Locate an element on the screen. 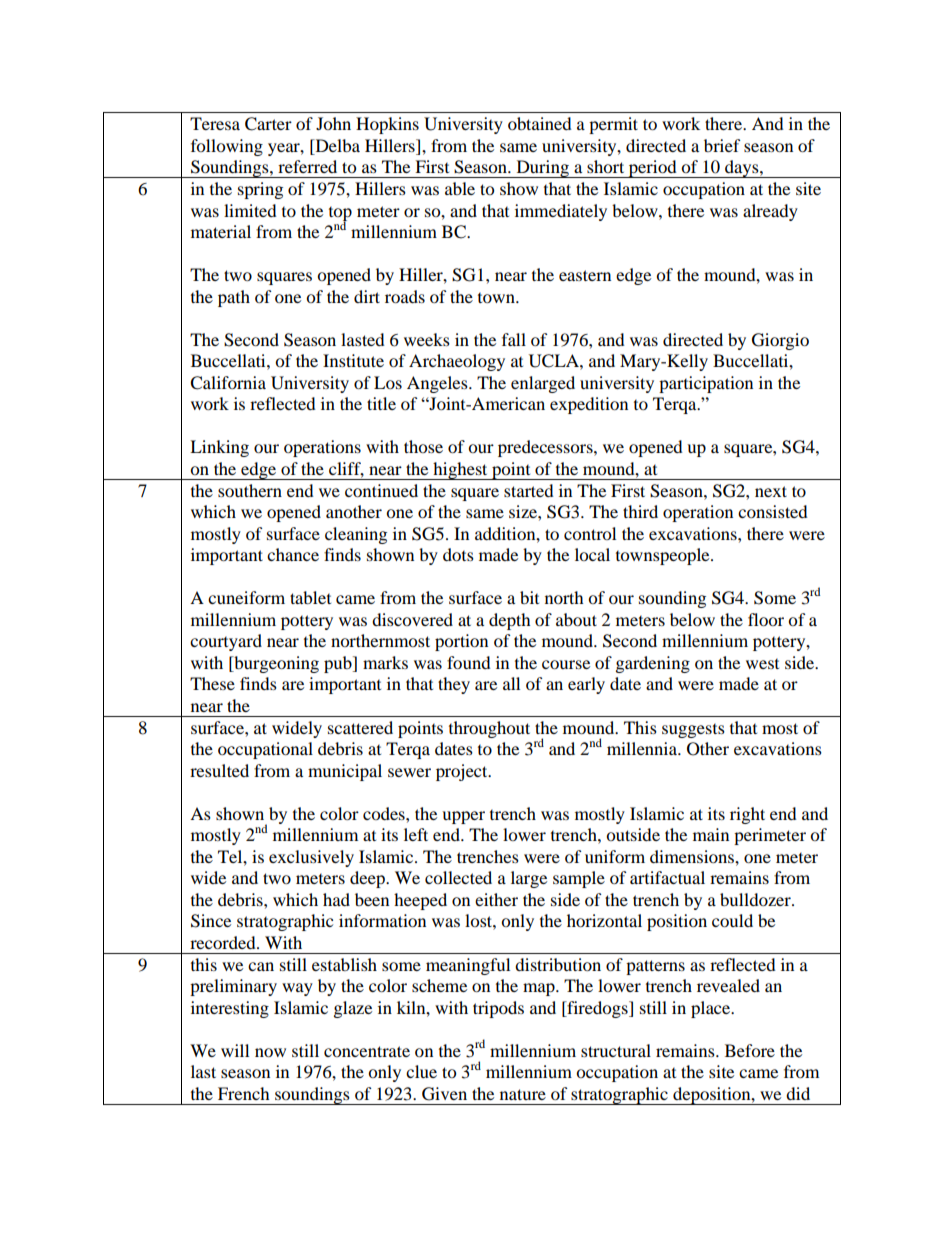 The height and width of the screenshot is (1233, 952). referred is located at coordinates (307, 166).
